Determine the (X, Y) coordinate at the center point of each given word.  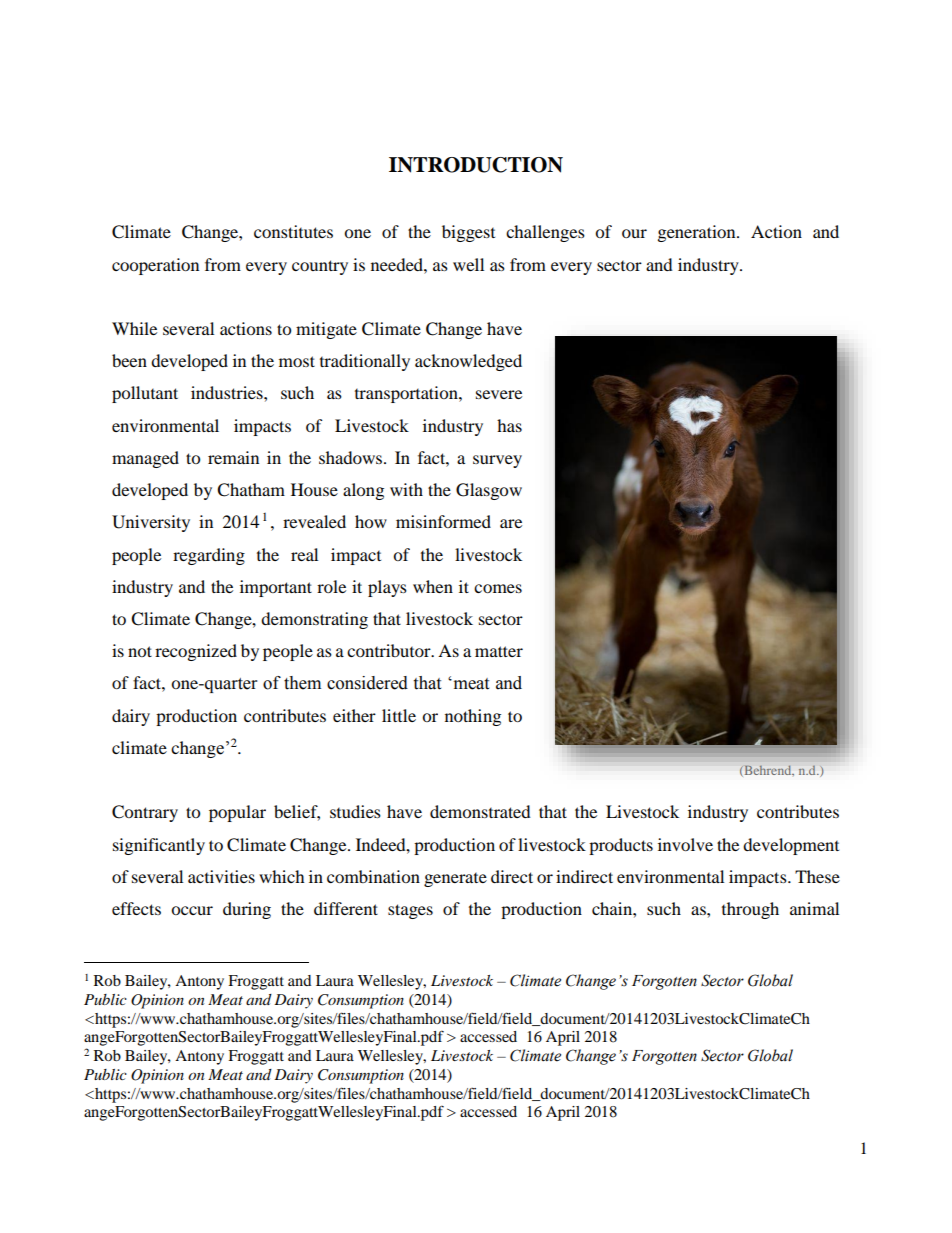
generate (455, 880)
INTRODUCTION (476, 165)
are (511, 523)
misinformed (443, 521)
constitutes (293, 231)
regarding (209, 556)
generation (698, 233)
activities (221, 876)
